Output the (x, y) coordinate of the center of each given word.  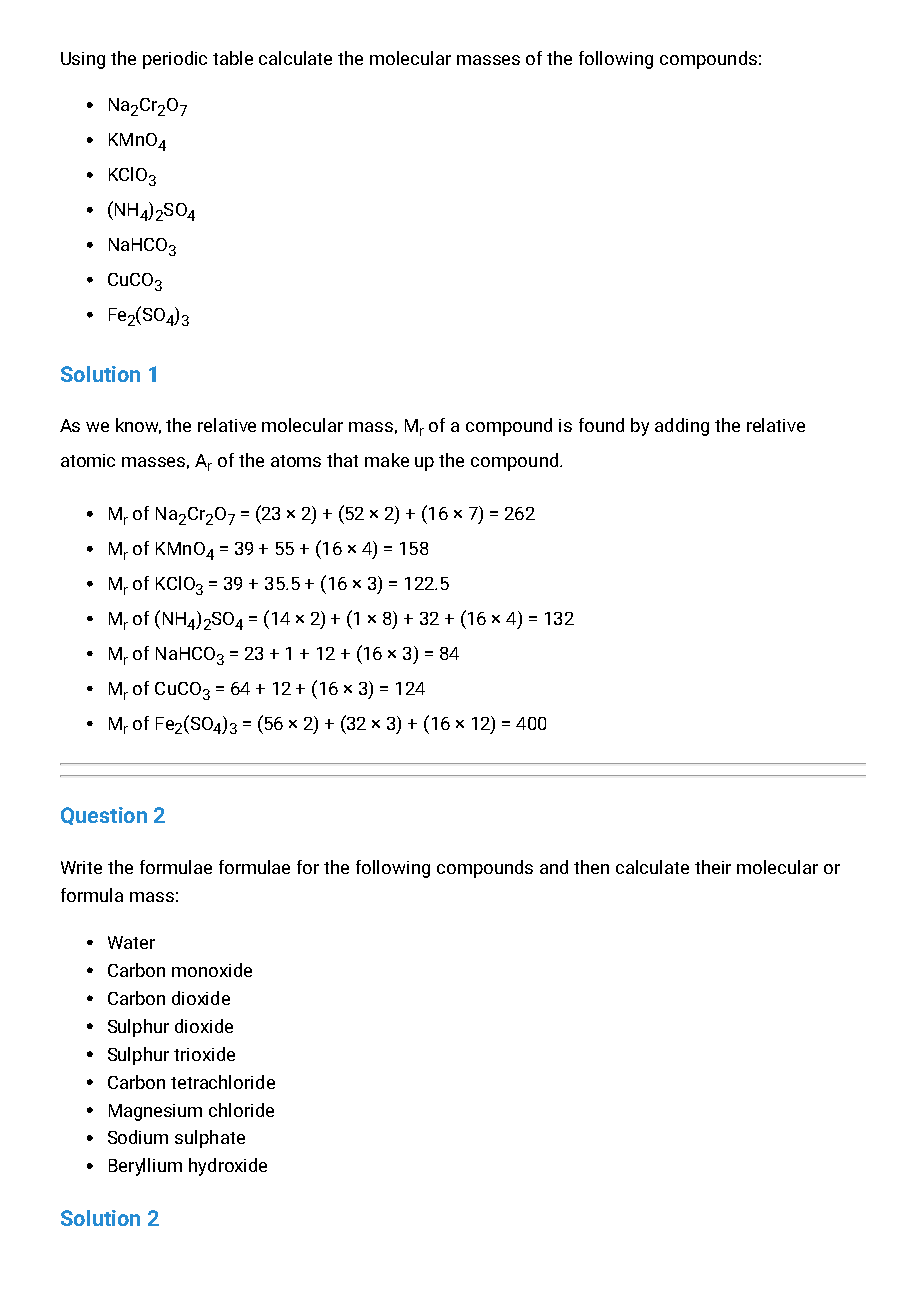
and (554, 867)
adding (682, 427)
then (591, 867)
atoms (296, 461)
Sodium (138, 1137)
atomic (88, 460)
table (233, 58)
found (601, 425)
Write (81, 867)
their (713, 867)
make (387, 460)
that (342, 460)
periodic (175, 60)
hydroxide (228, 1167)
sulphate (210, 1139)
